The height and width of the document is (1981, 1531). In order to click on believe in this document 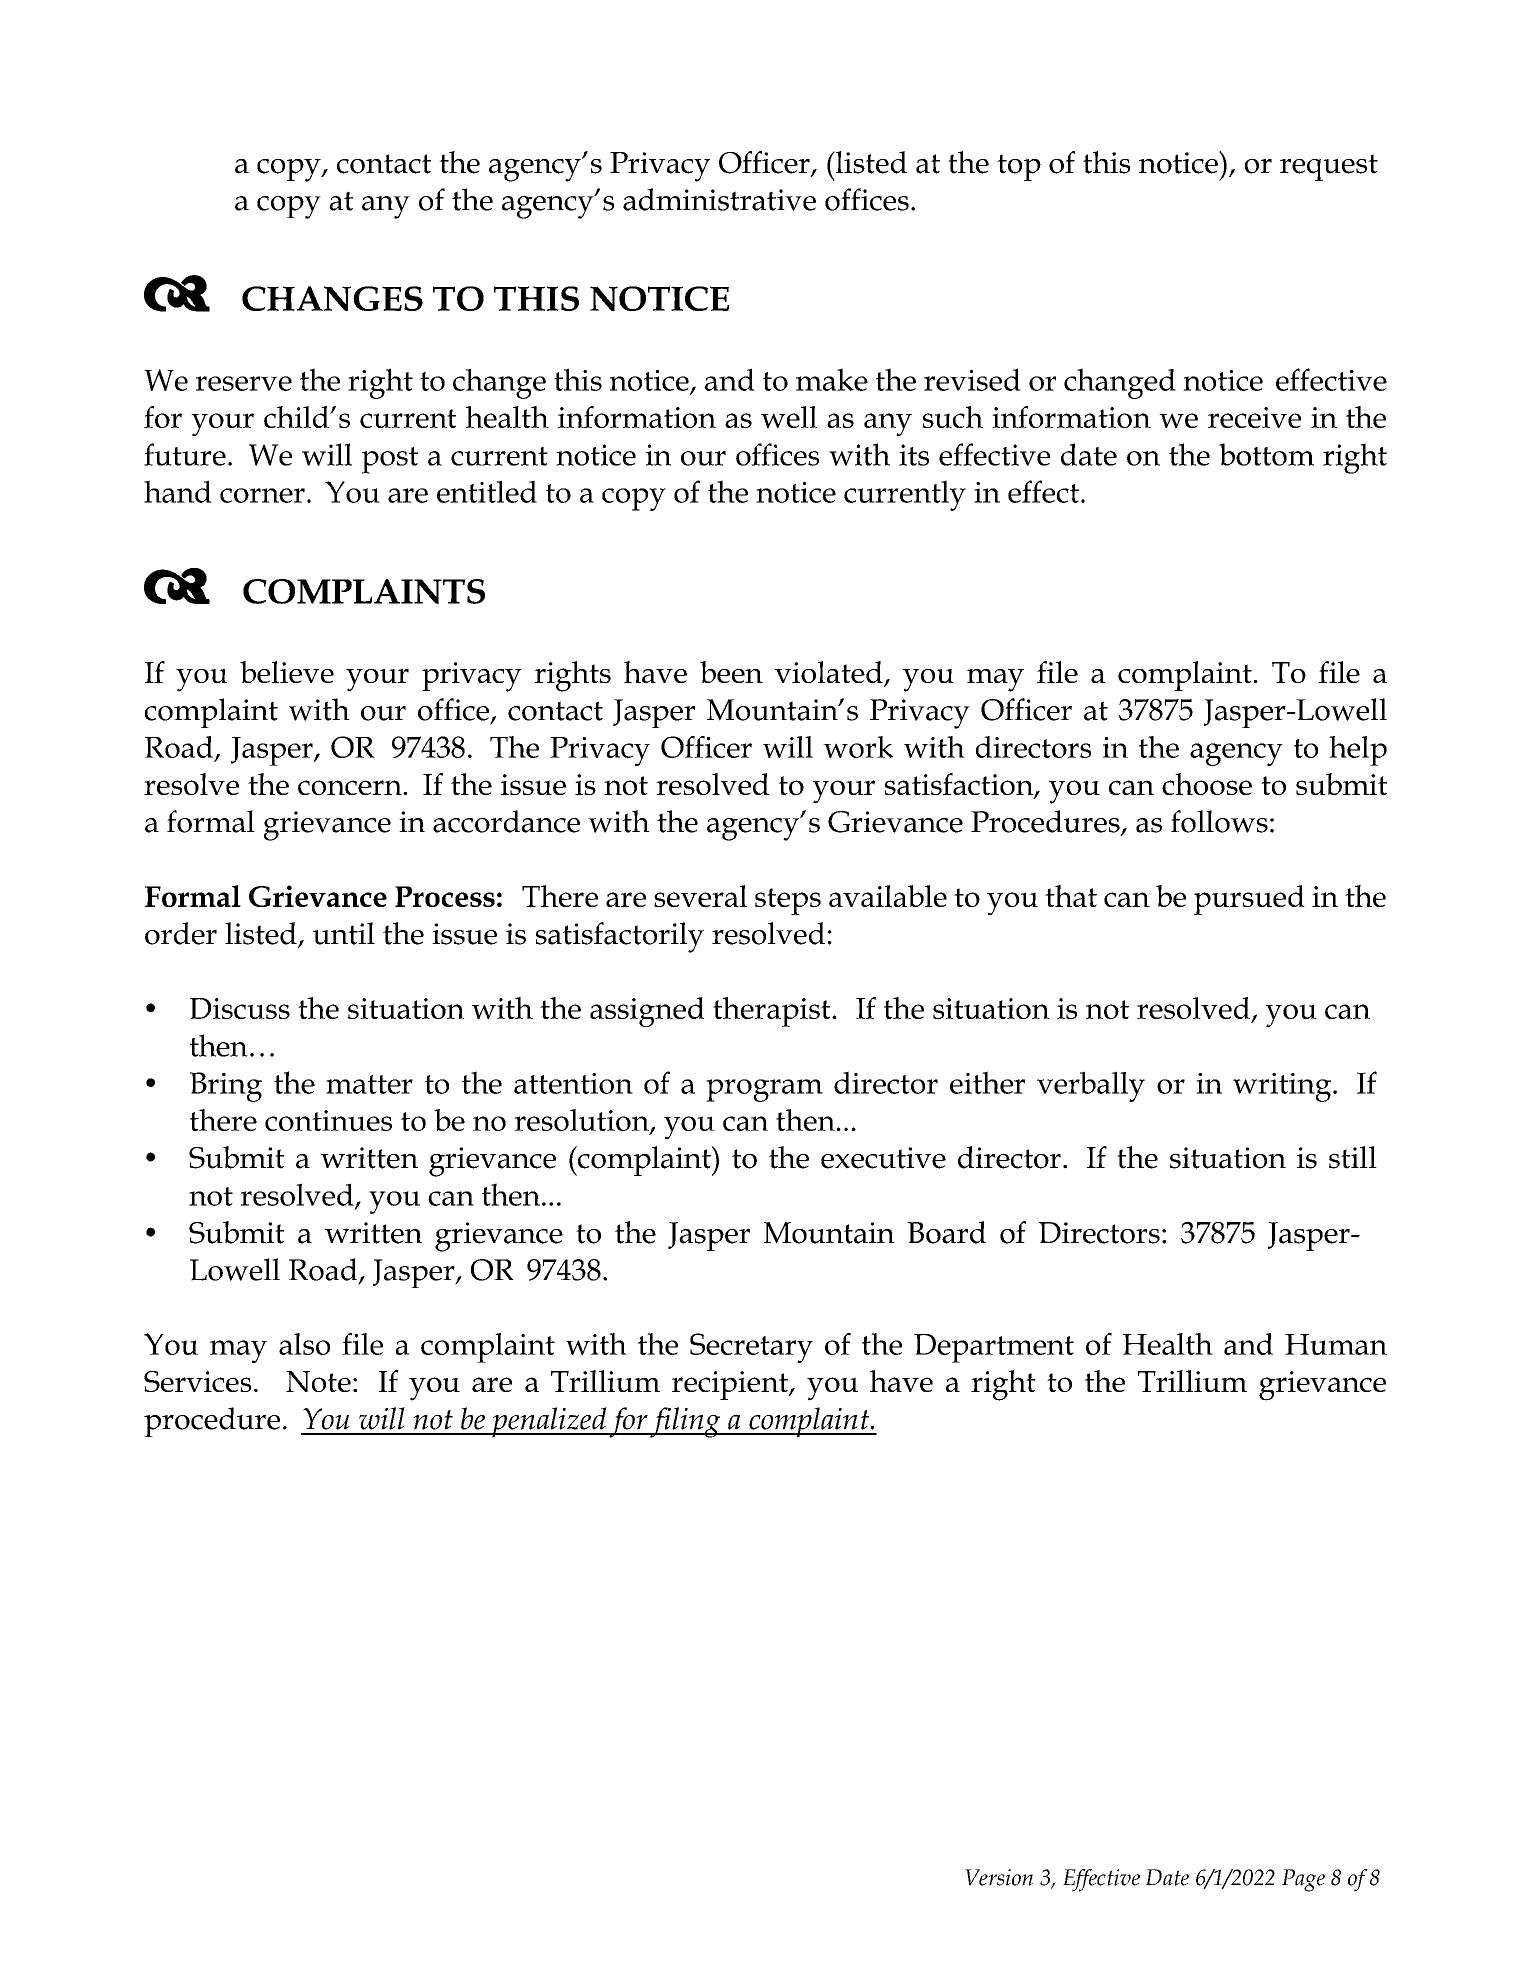, I will do `click(287, 672)`.
